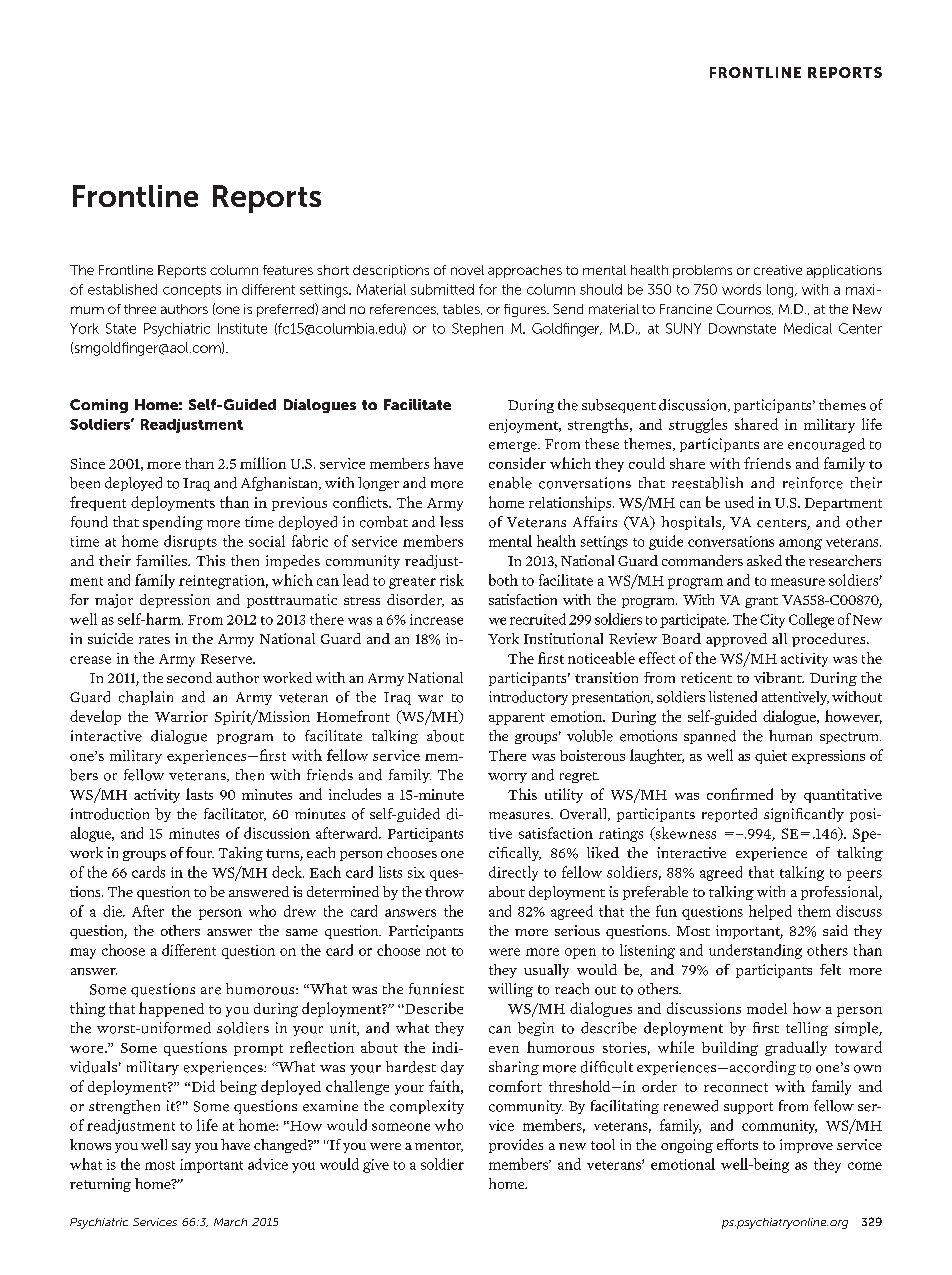  What do you see at coordinates (192, 291) in the screenshot?
I see `concepts` at bounding box center [192, 291].
